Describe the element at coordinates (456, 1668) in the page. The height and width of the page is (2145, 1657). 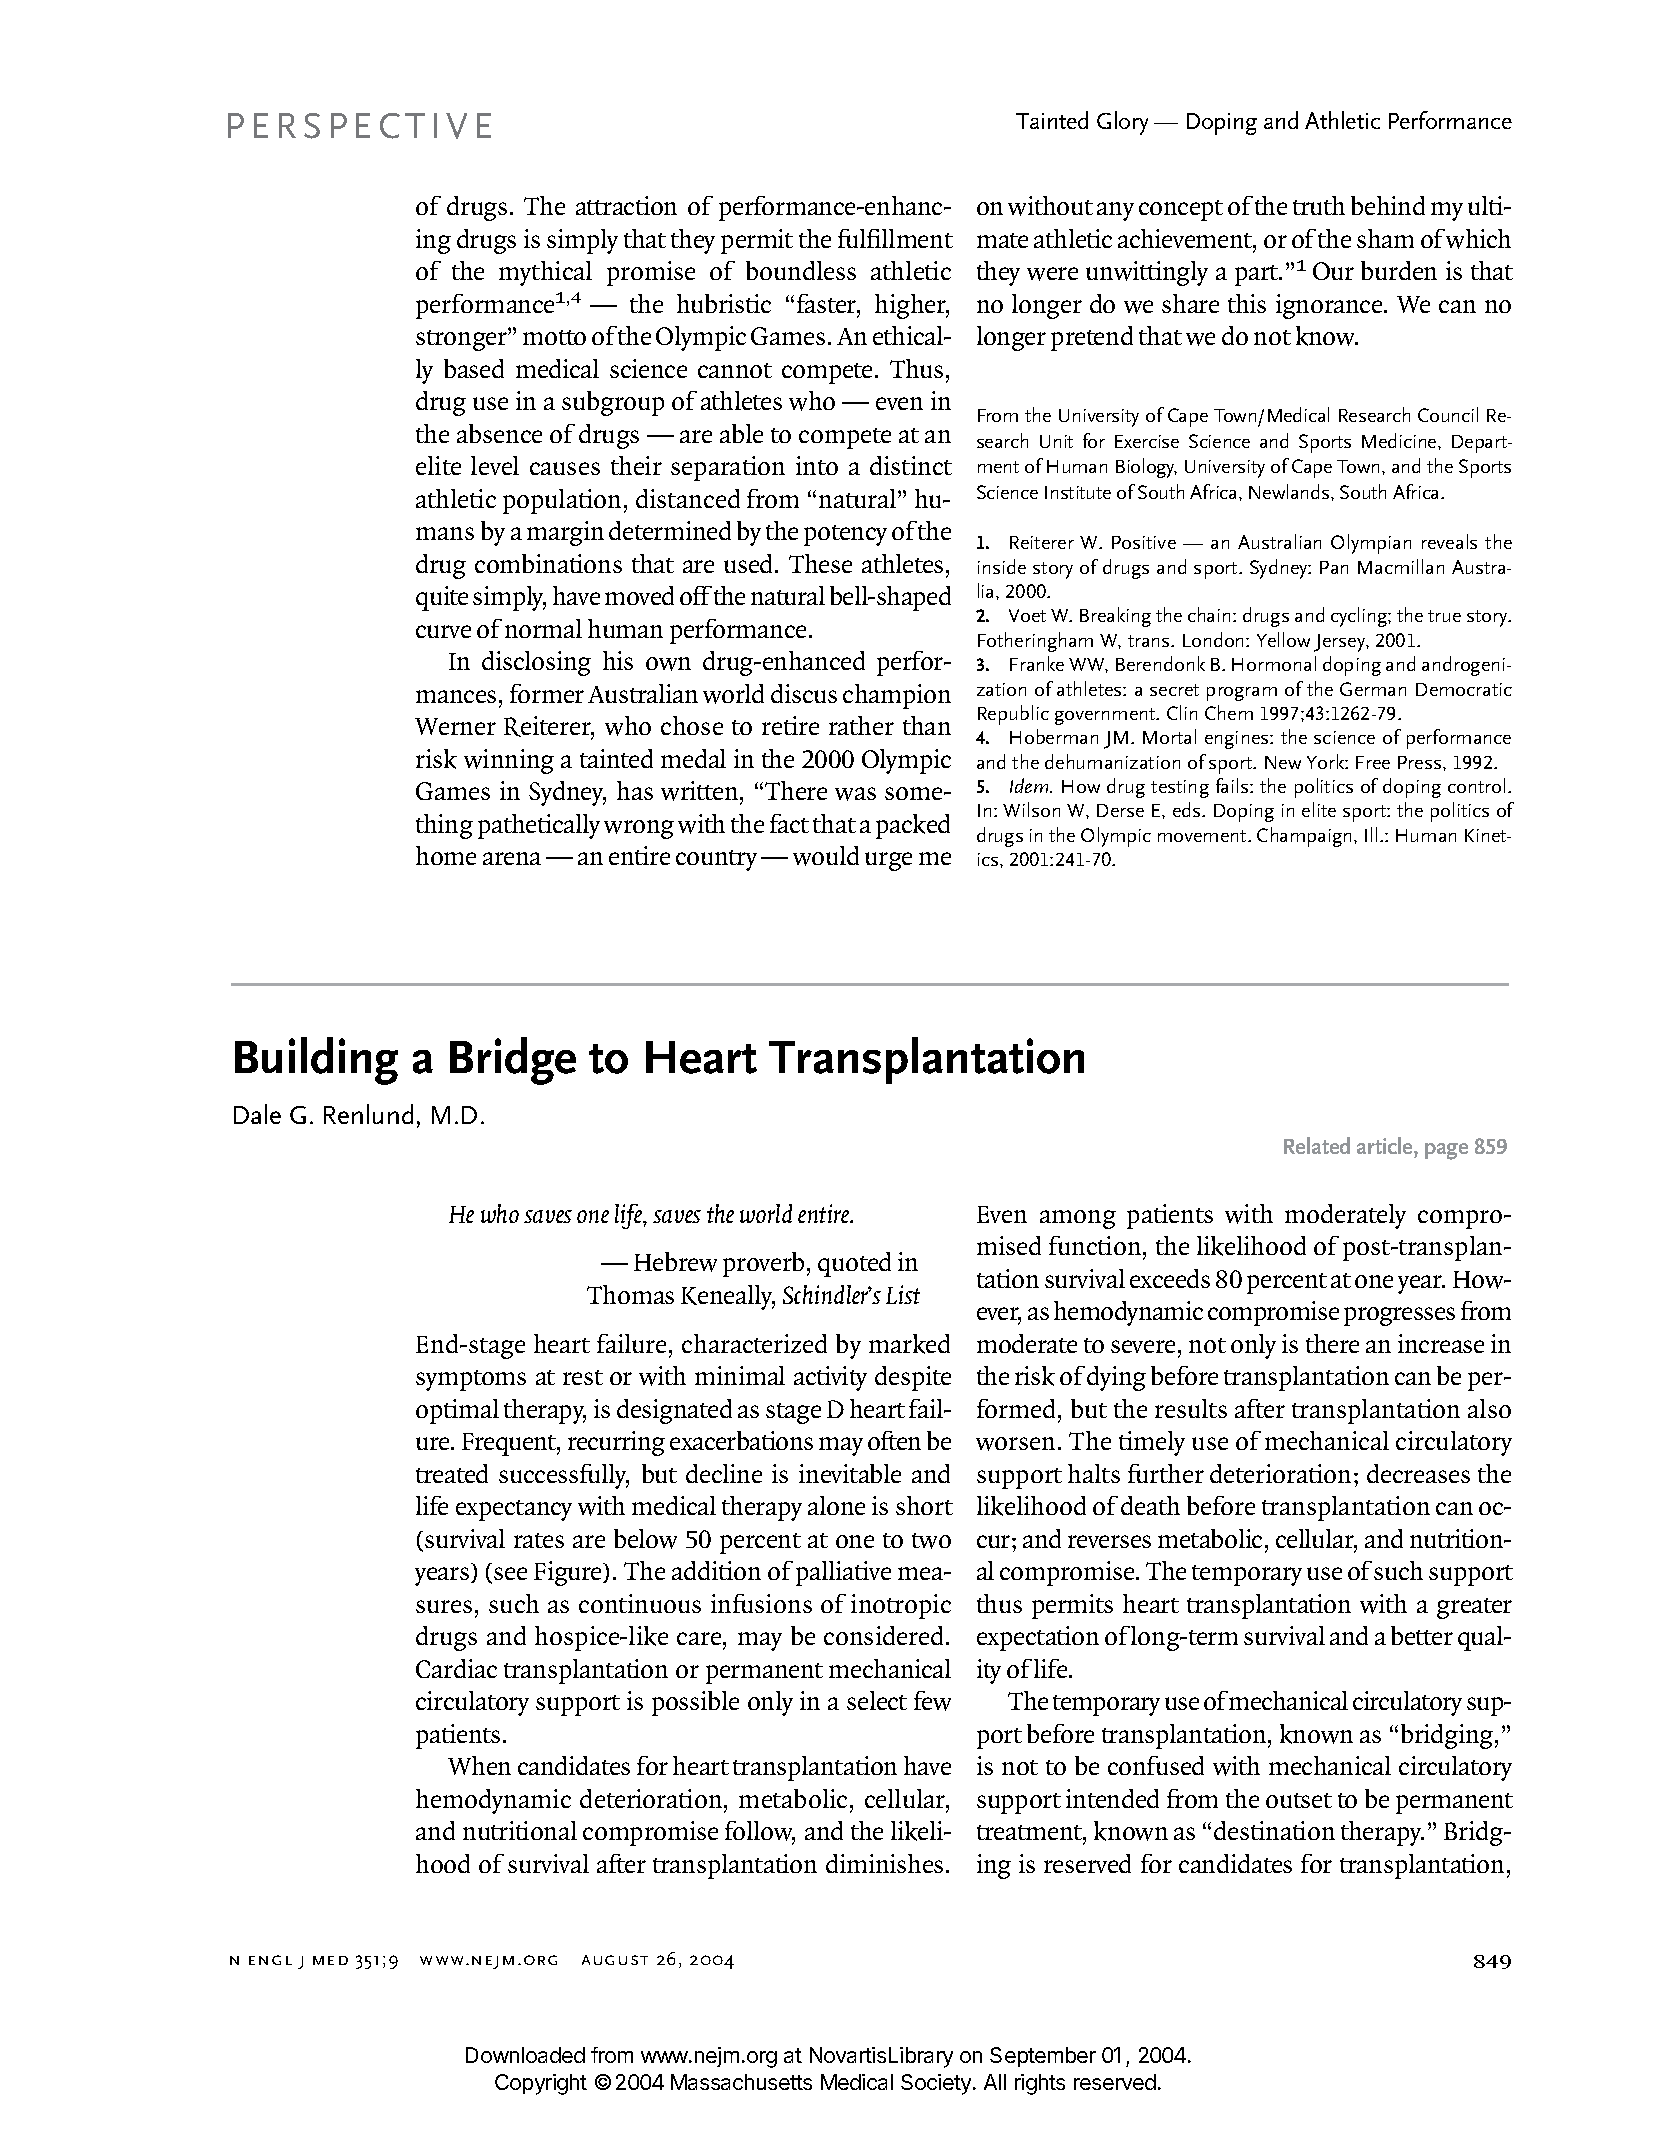
I see `Cardiac` at that location.
